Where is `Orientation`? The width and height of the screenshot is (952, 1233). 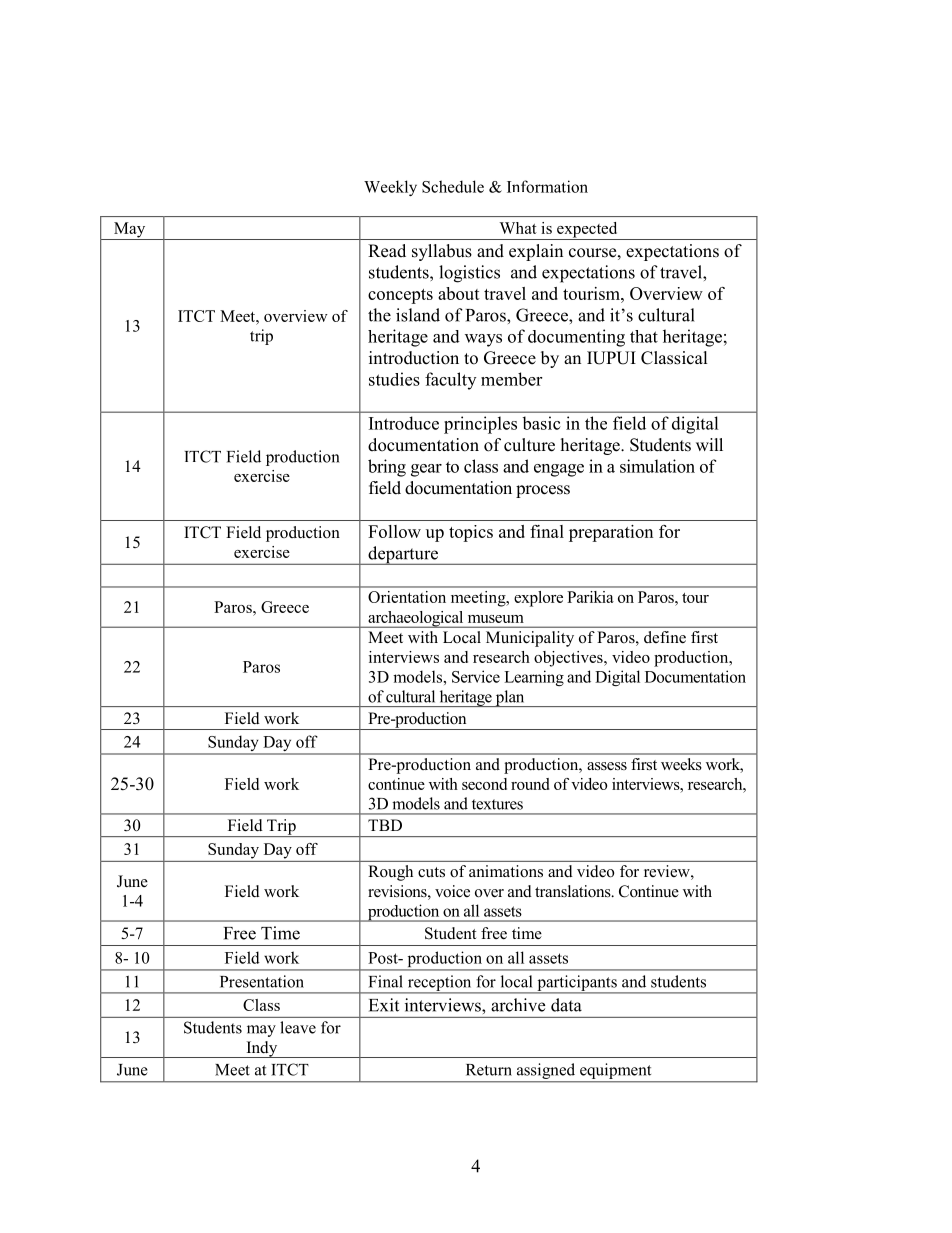 Orientation is located at coordinates (407, 597).
